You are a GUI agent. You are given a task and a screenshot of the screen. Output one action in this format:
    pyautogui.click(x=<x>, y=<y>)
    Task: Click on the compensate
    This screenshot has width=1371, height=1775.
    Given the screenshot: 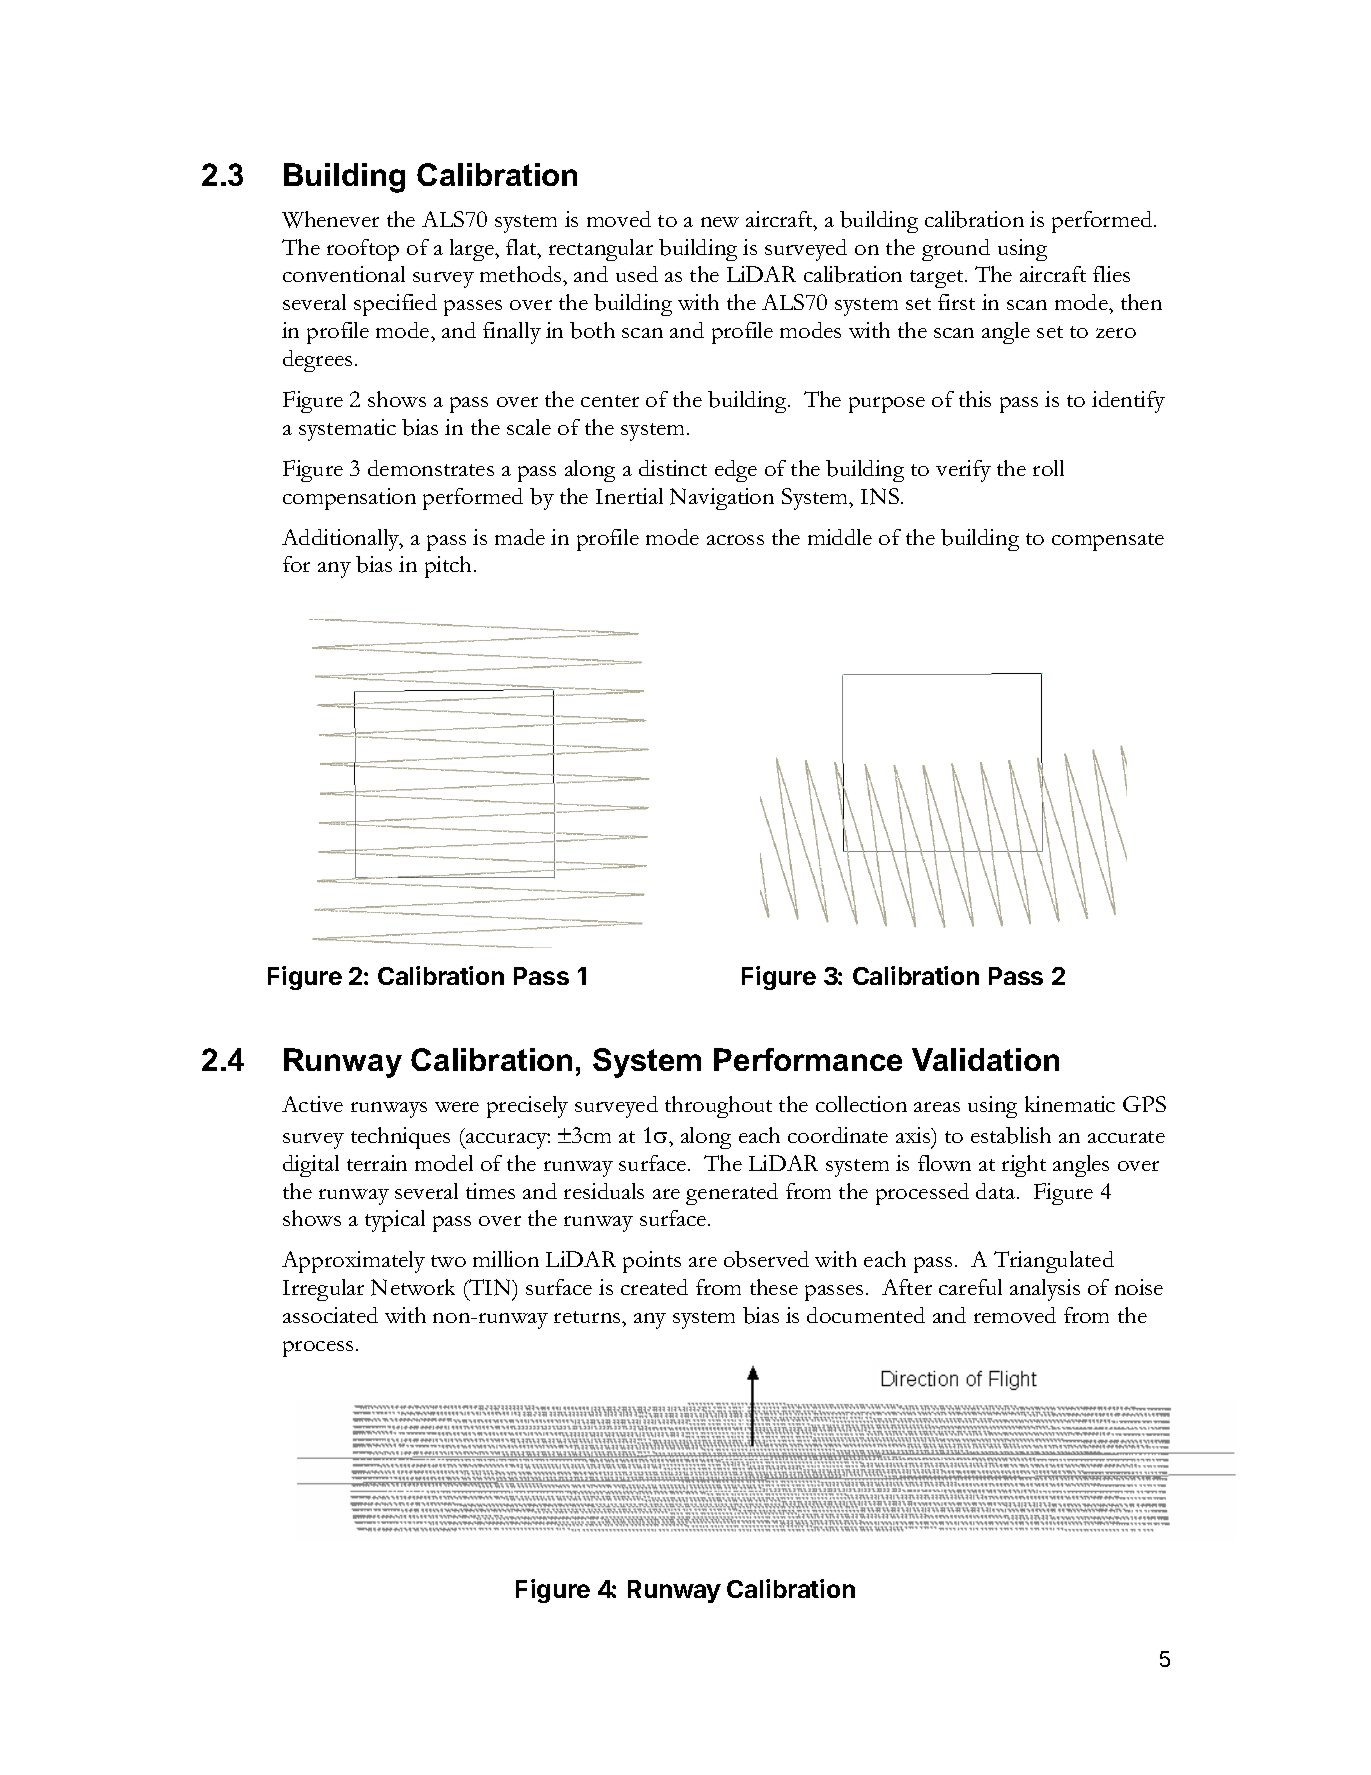 What is the action you would take?
    pyautogui.click(x=1108, y=542)
